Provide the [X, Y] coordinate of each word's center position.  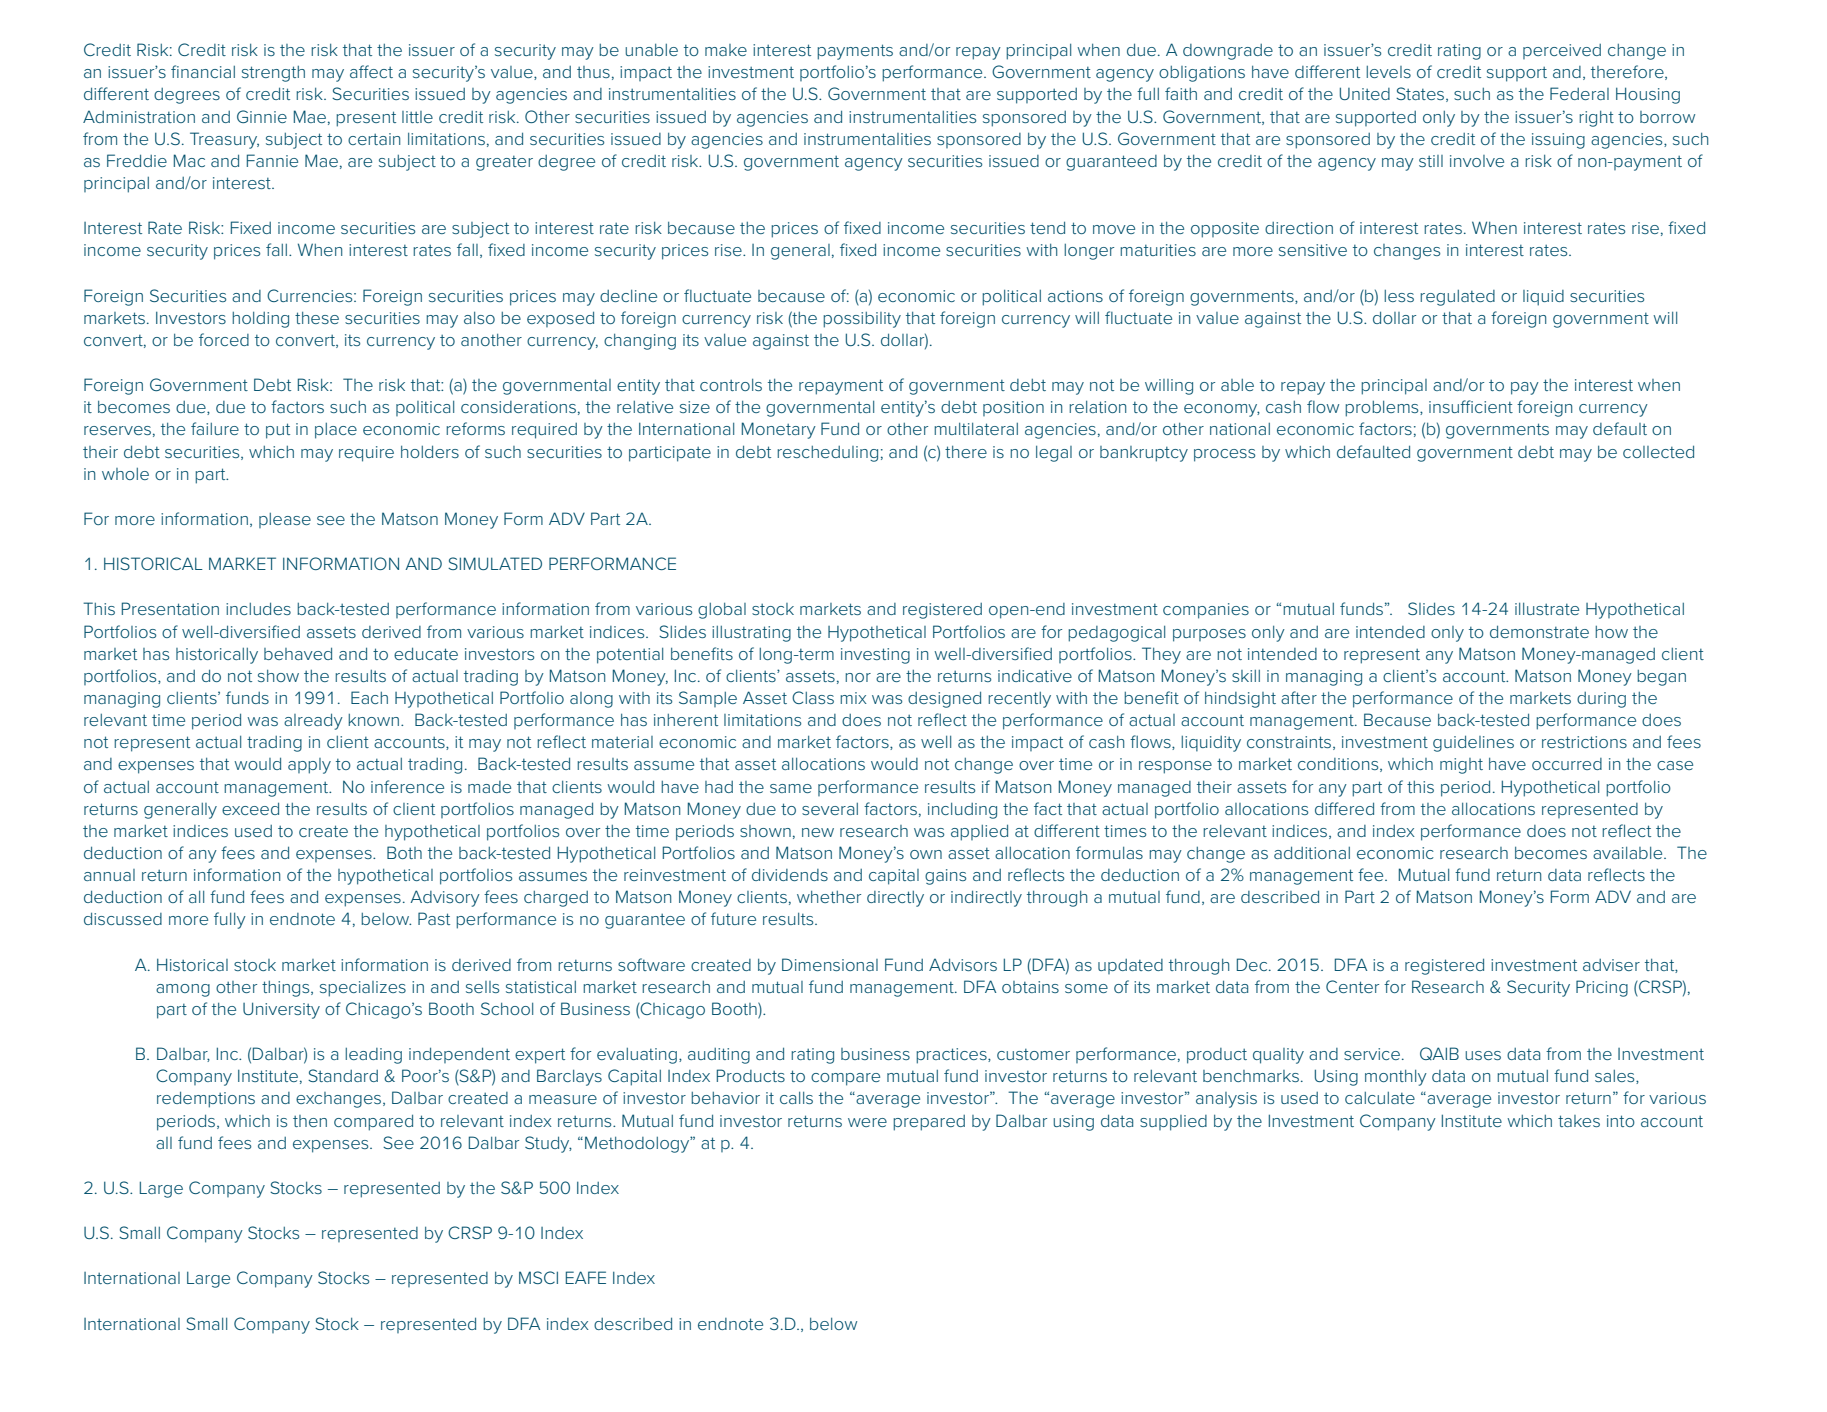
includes [258, 608]
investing [875, 656]
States [1420, 93]
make [726, 50]
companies [1206, 611]
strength [273, 74]
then [310, 1121]
